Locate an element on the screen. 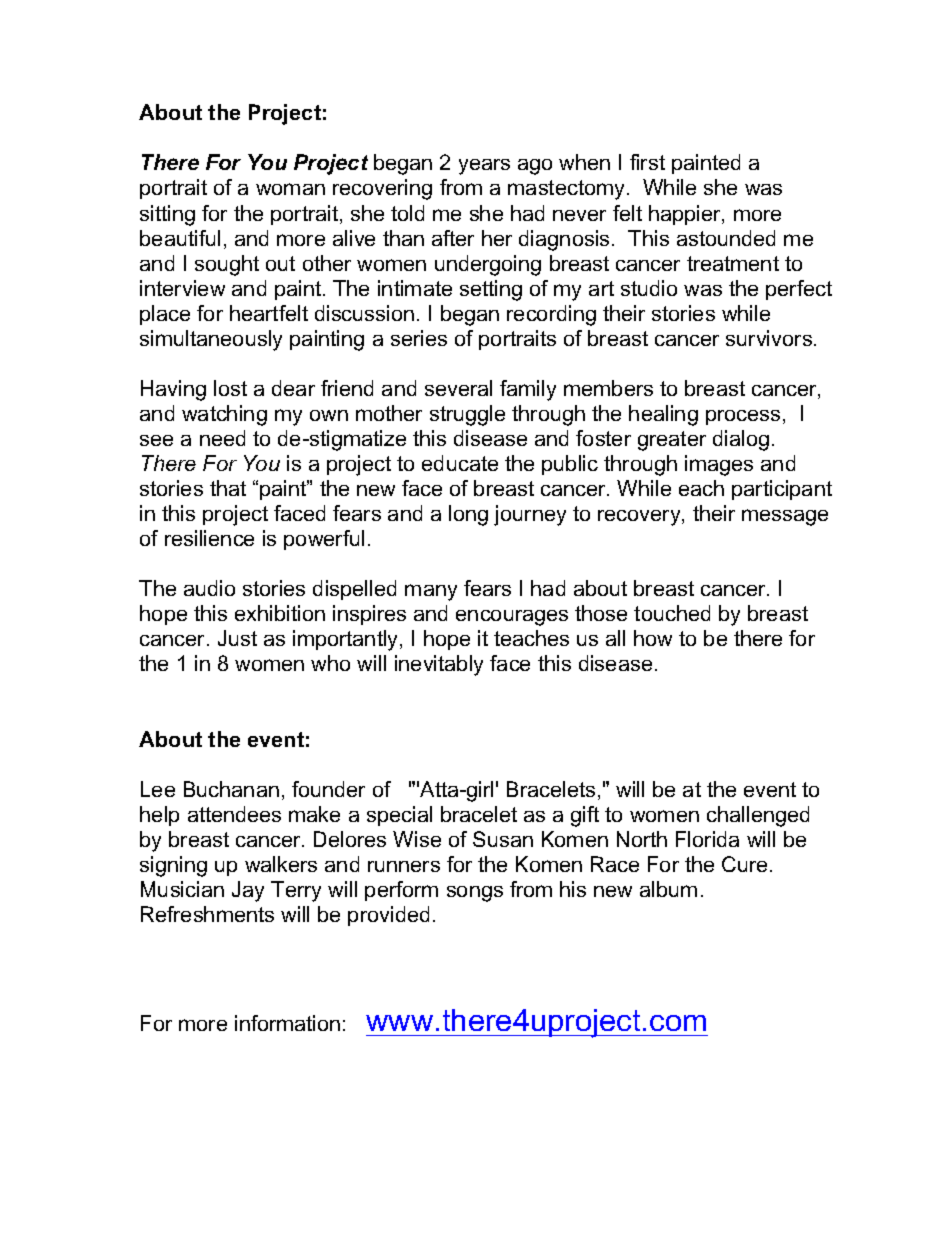 This screenshot has width=952, height=1233. several is located at coordinates (458, 388).
